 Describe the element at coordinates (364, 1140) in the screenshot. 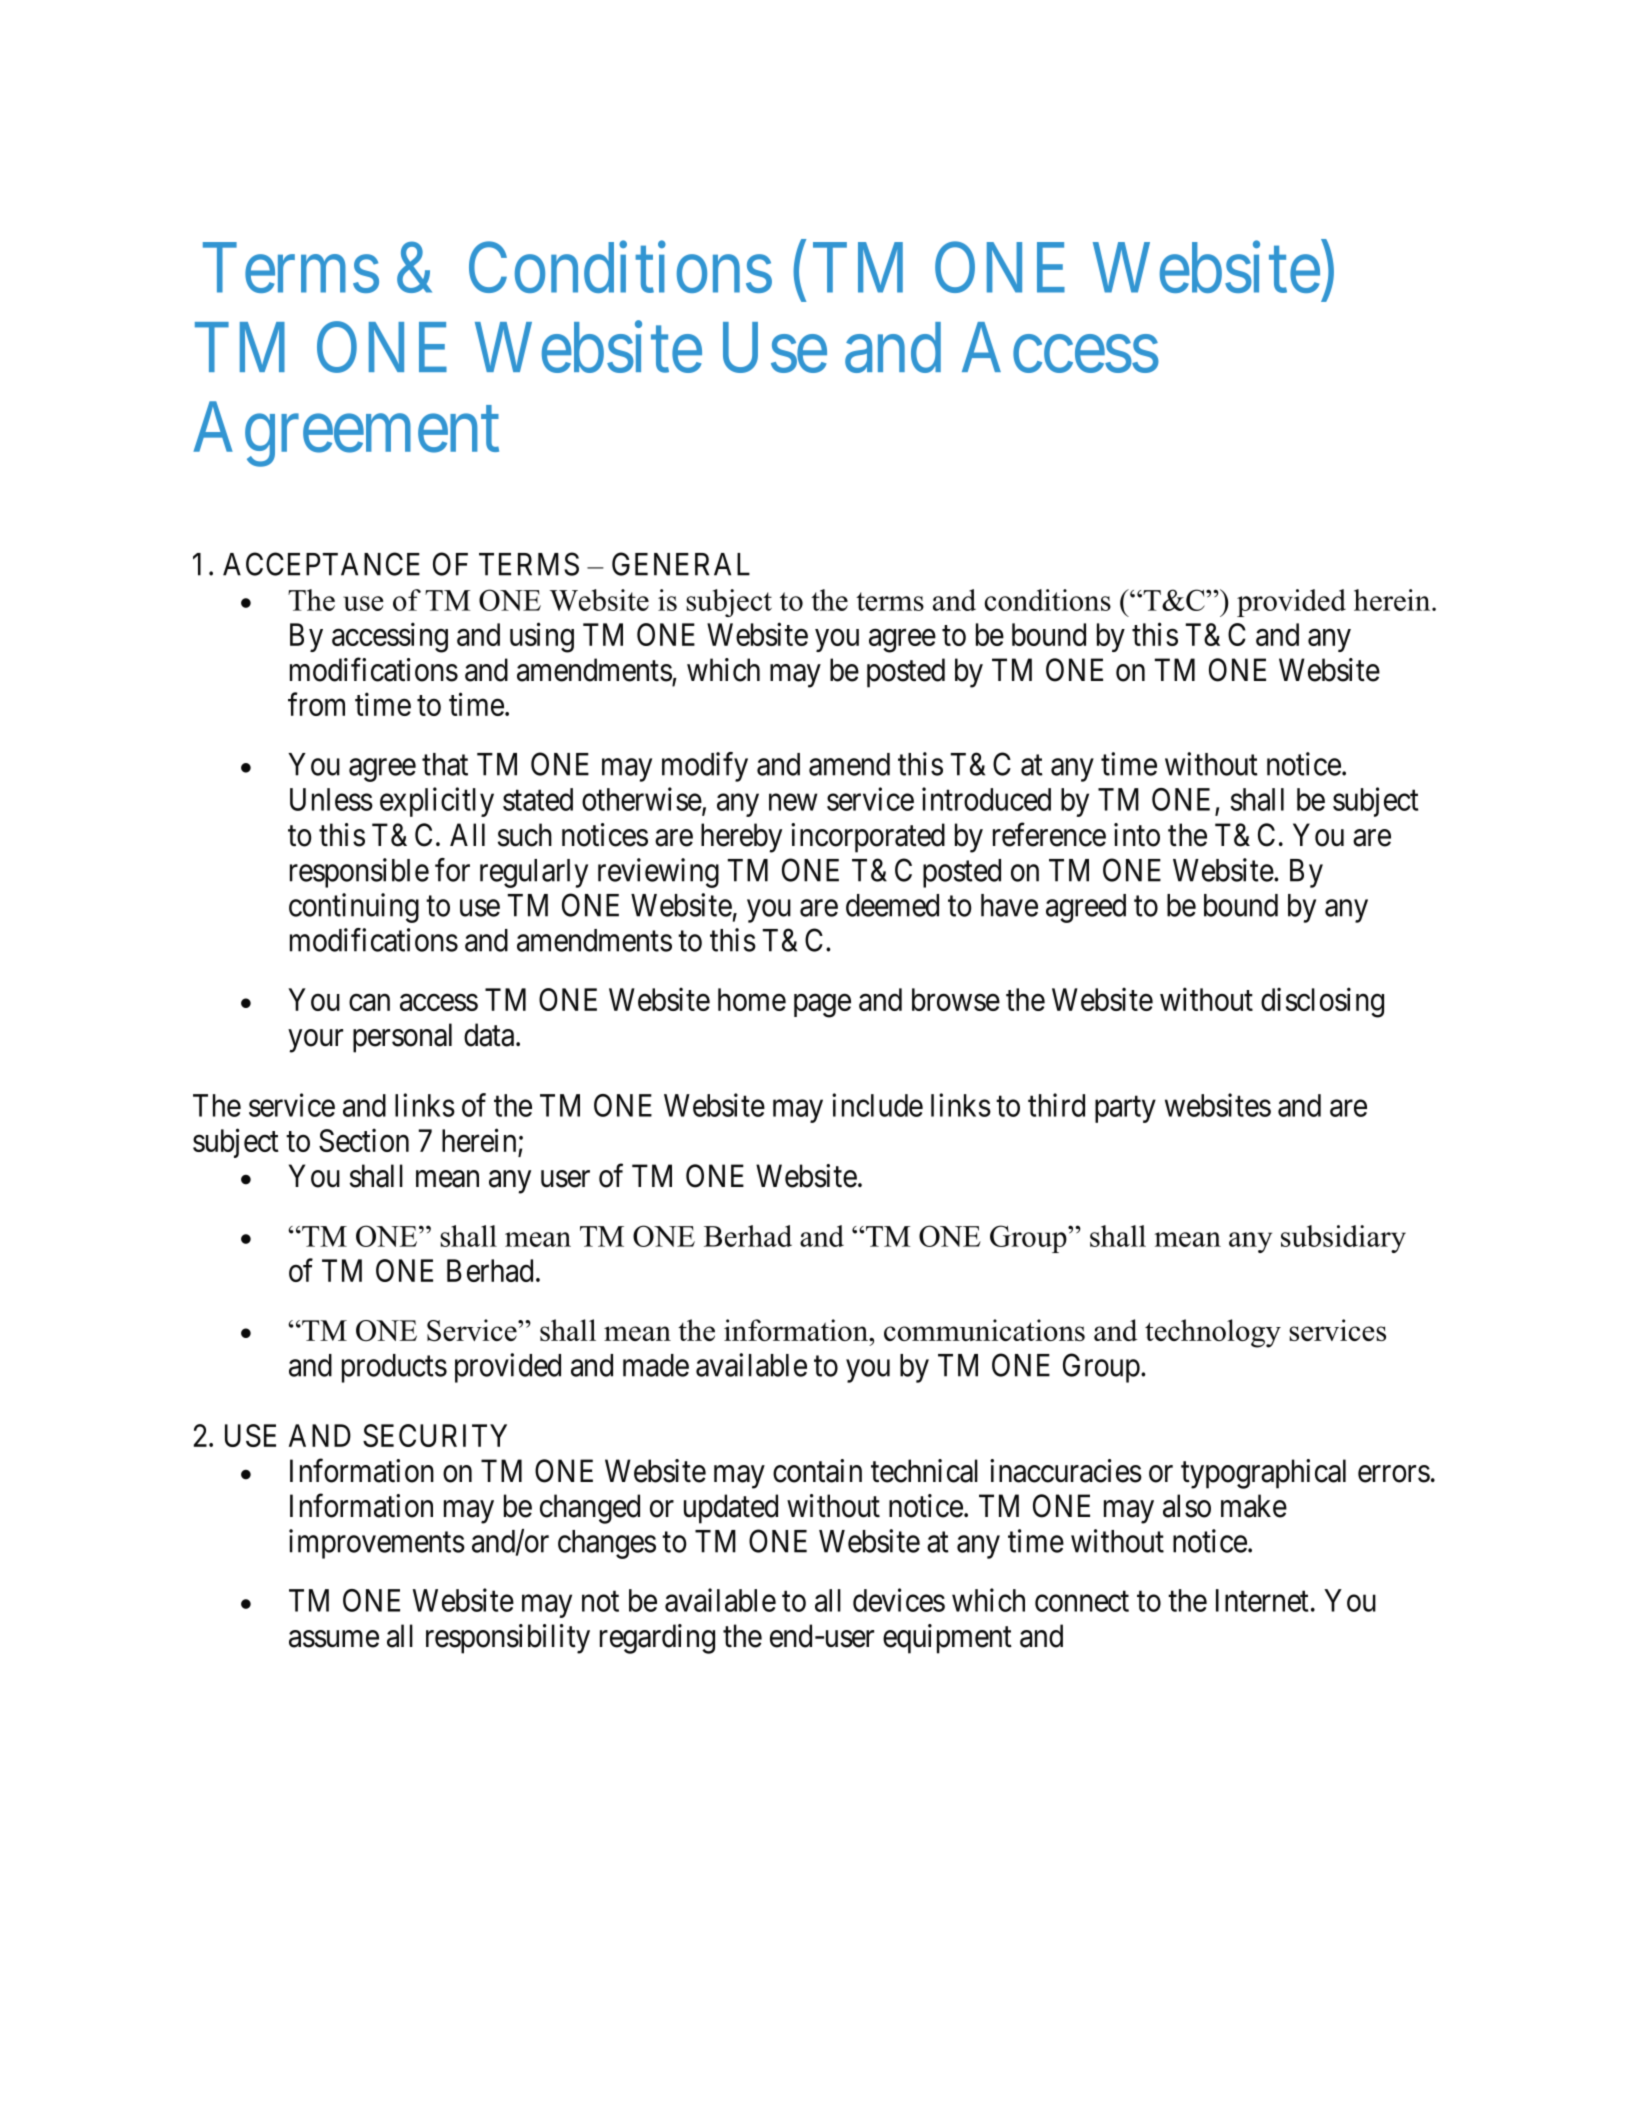

I see `Section` at that location.
